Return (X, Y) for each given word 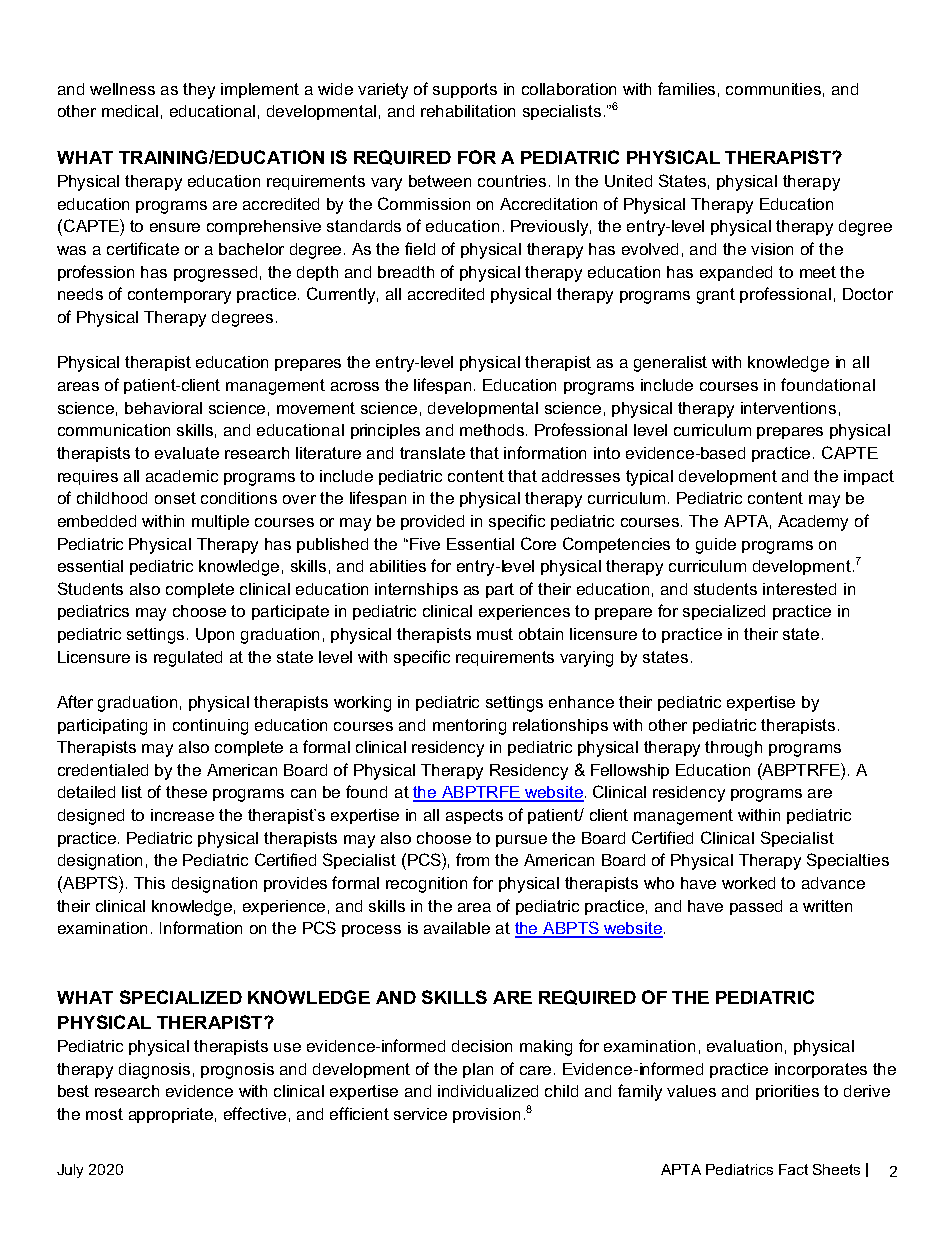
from (472, 859)
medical (130, 111)
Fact (793, 1169)
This (149, 883)
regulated (188, 659)
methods (493, 430)
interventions (788, 408)
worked (748, 883)
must (495, 634)
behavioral (163, 408)
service (420, 1114)
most (104, 1114)
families (686, 88)
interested (799, 589)
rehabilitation (468, 111)
